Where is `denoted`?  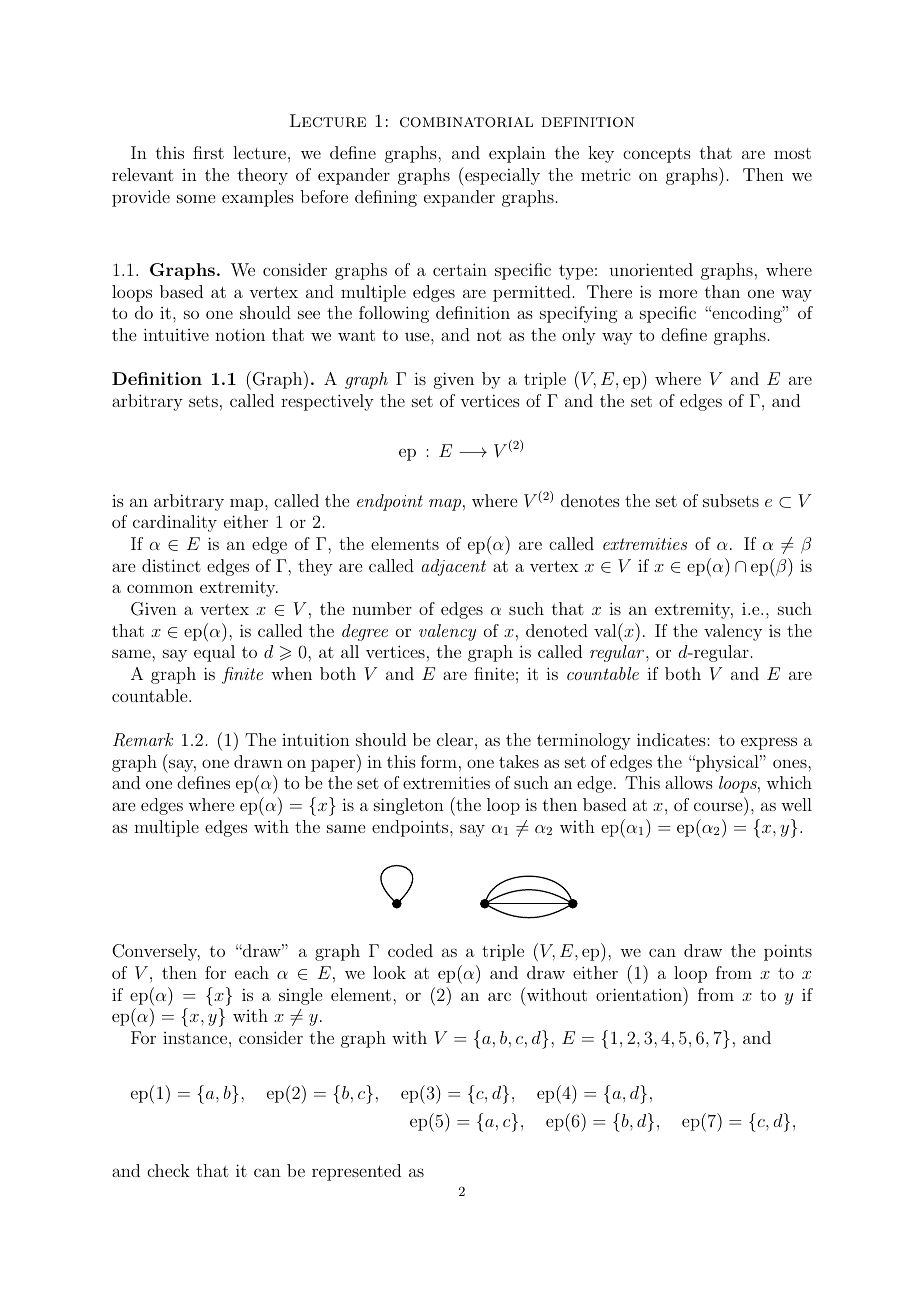 denoted is located at coordinates (557, 630).
